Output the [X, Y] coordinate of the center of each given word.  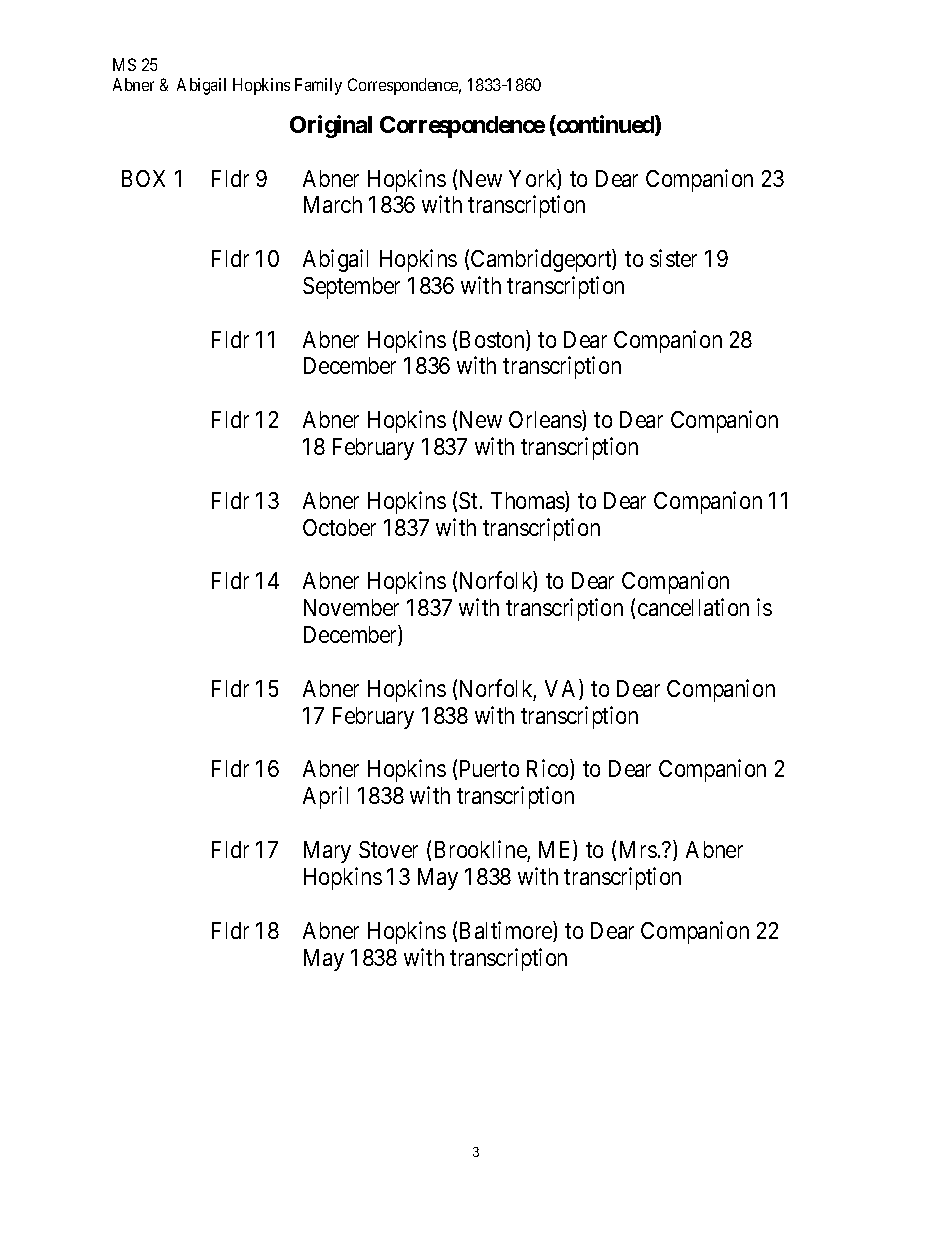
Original [331, 126]
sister [673, 258]
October [339, 527]
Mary [327, 852]
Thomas [528, 501]
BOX [143, 178]
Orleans [546, 420]
